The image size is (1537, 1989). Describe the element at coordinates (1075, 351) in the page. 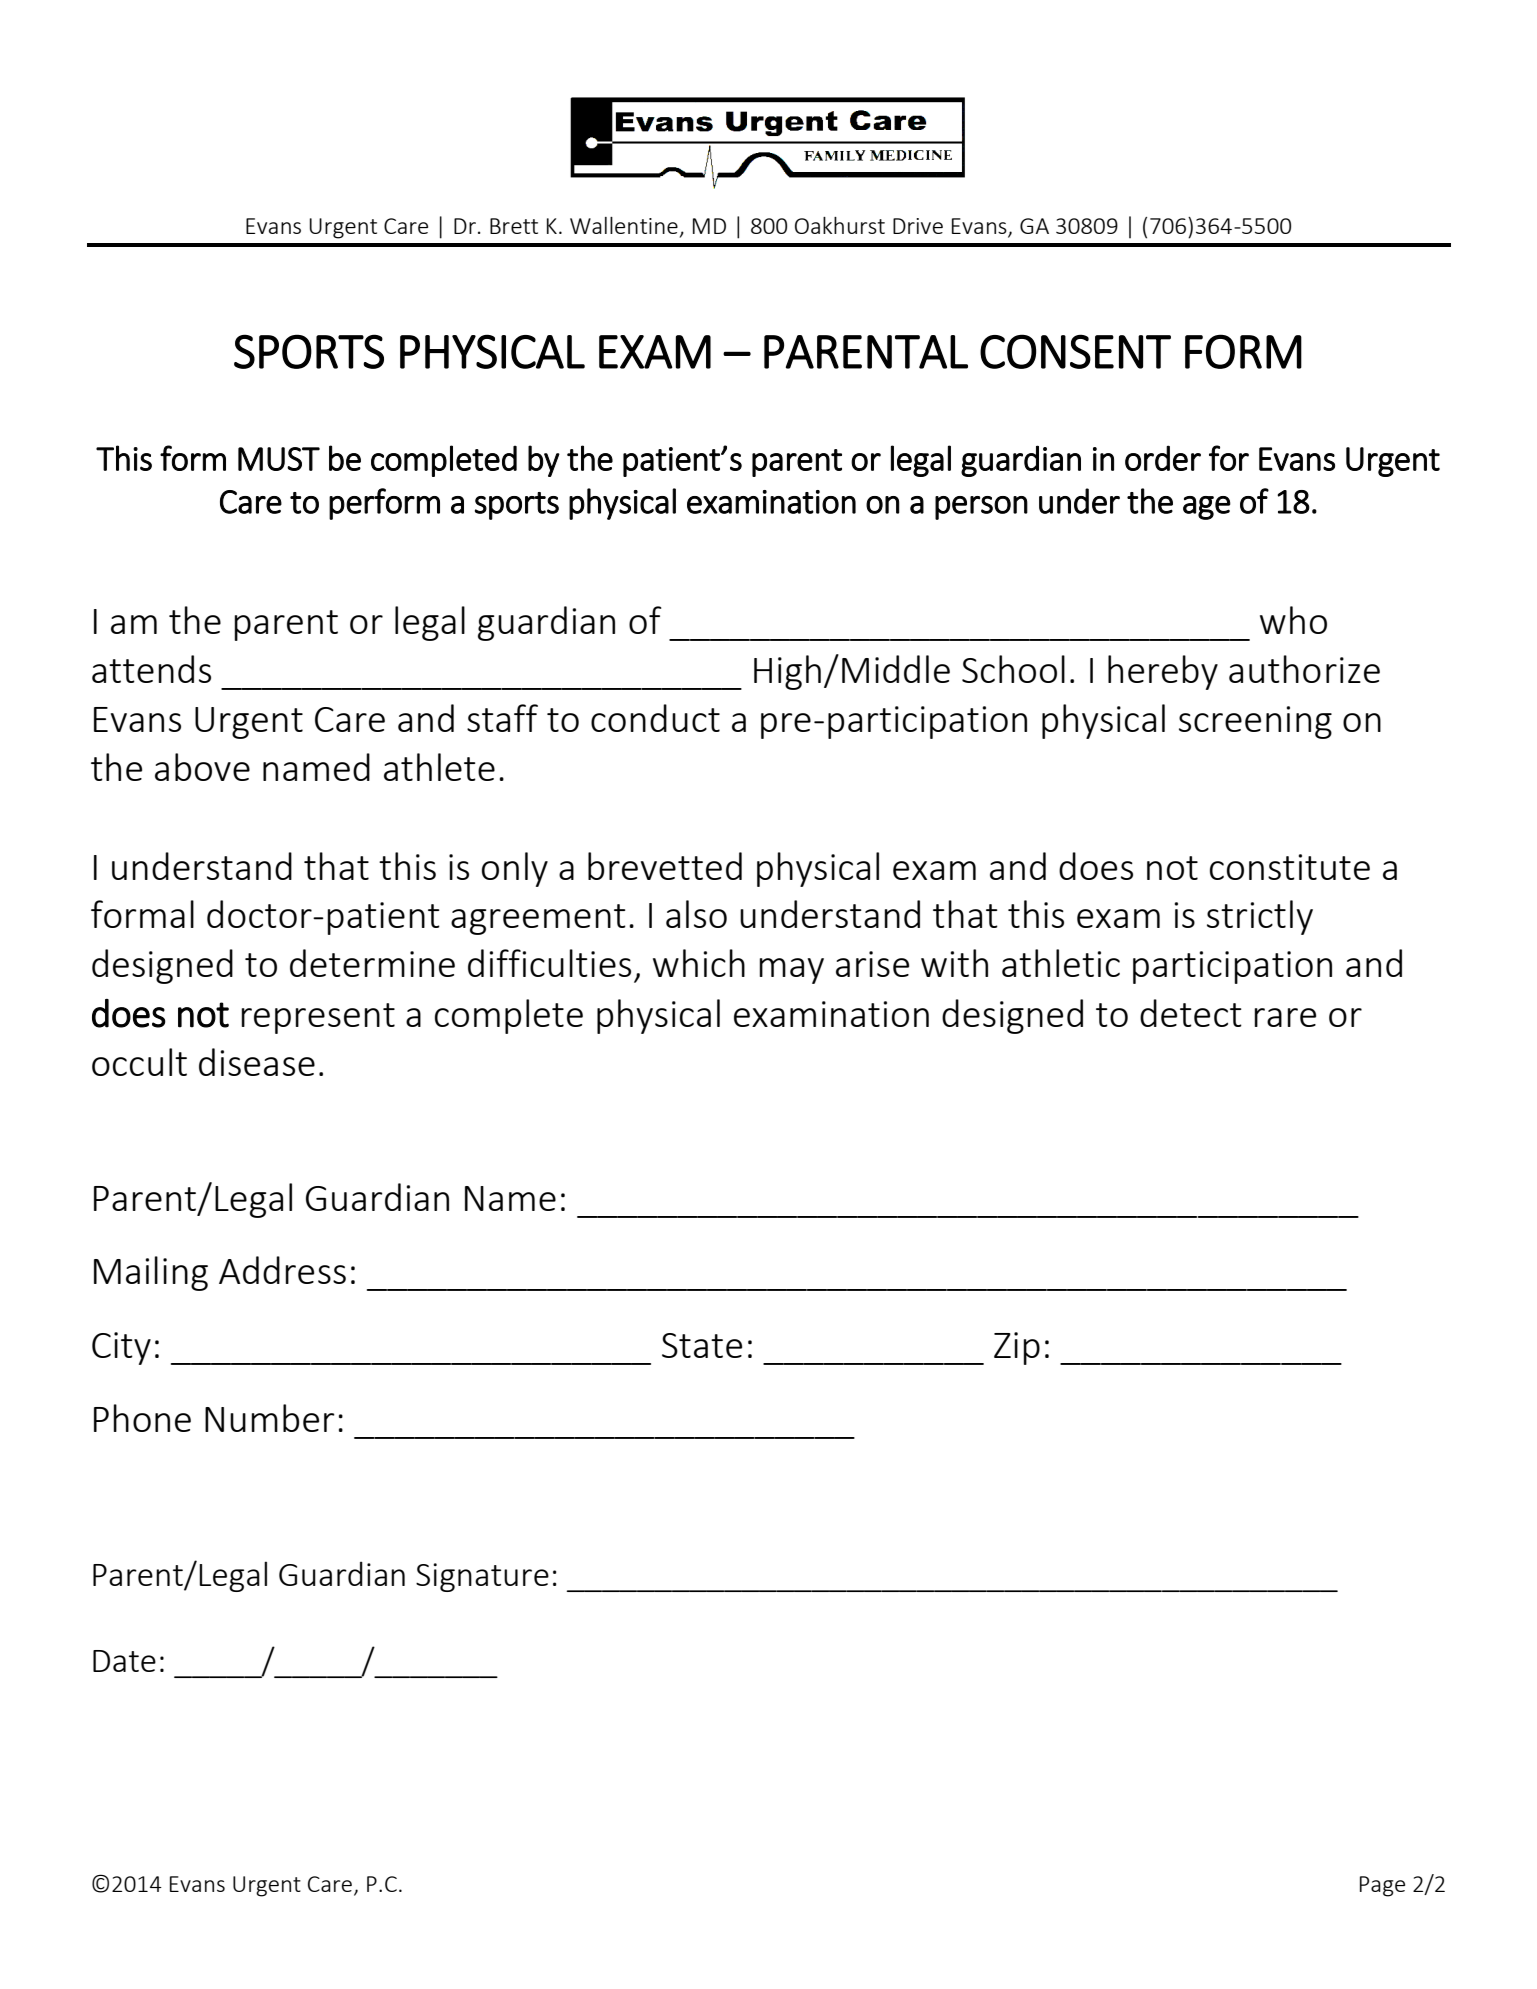

I see `CONSENT` at that location.
